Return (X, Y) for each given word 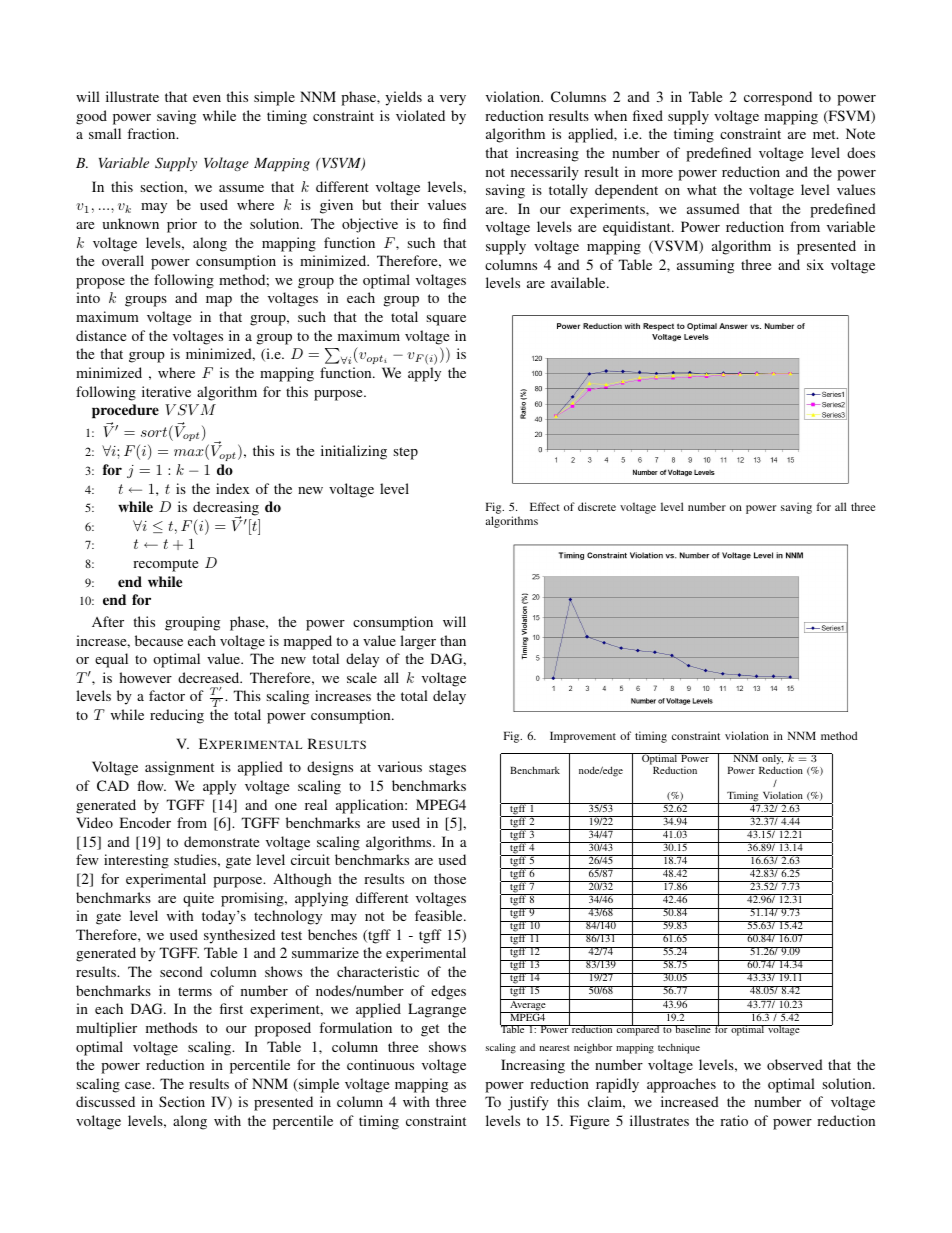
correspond (778, 98)
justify (528, 1103)
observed (795, 1064)
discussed (105, 1101)
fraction (152, 133)
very (453, 100)
